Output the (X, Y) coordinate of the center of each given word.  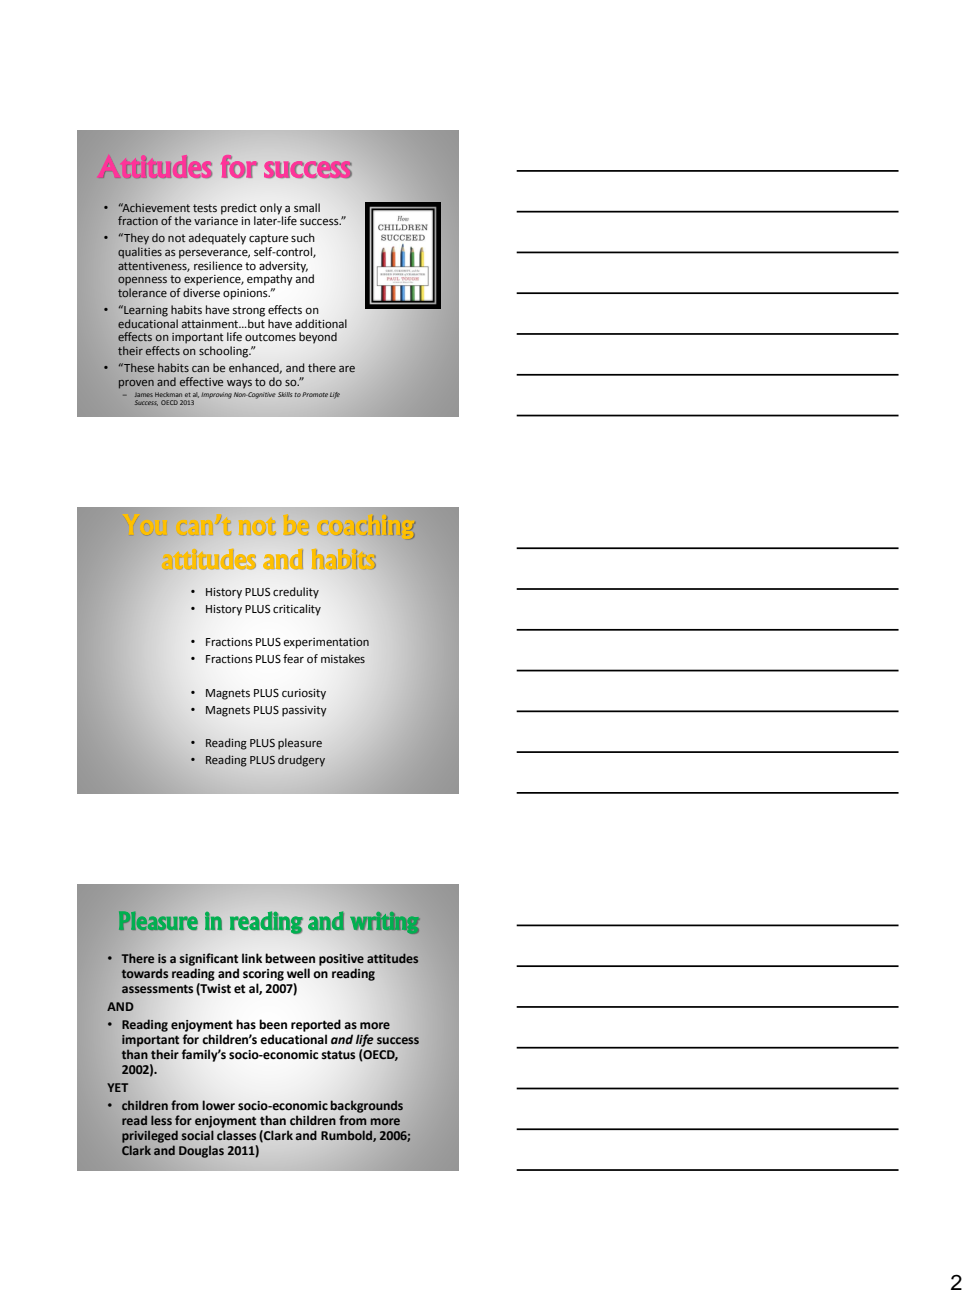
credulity (296, 593)
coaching (368, 528)
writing (385, 923)
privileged (150, 1137)
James (144, 395)
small (307, 207)
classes (236, 1135)
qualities (140, 253)
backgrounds (367, 1106)
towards (144, 973)
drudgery (301, 761)
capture (268, 239)
